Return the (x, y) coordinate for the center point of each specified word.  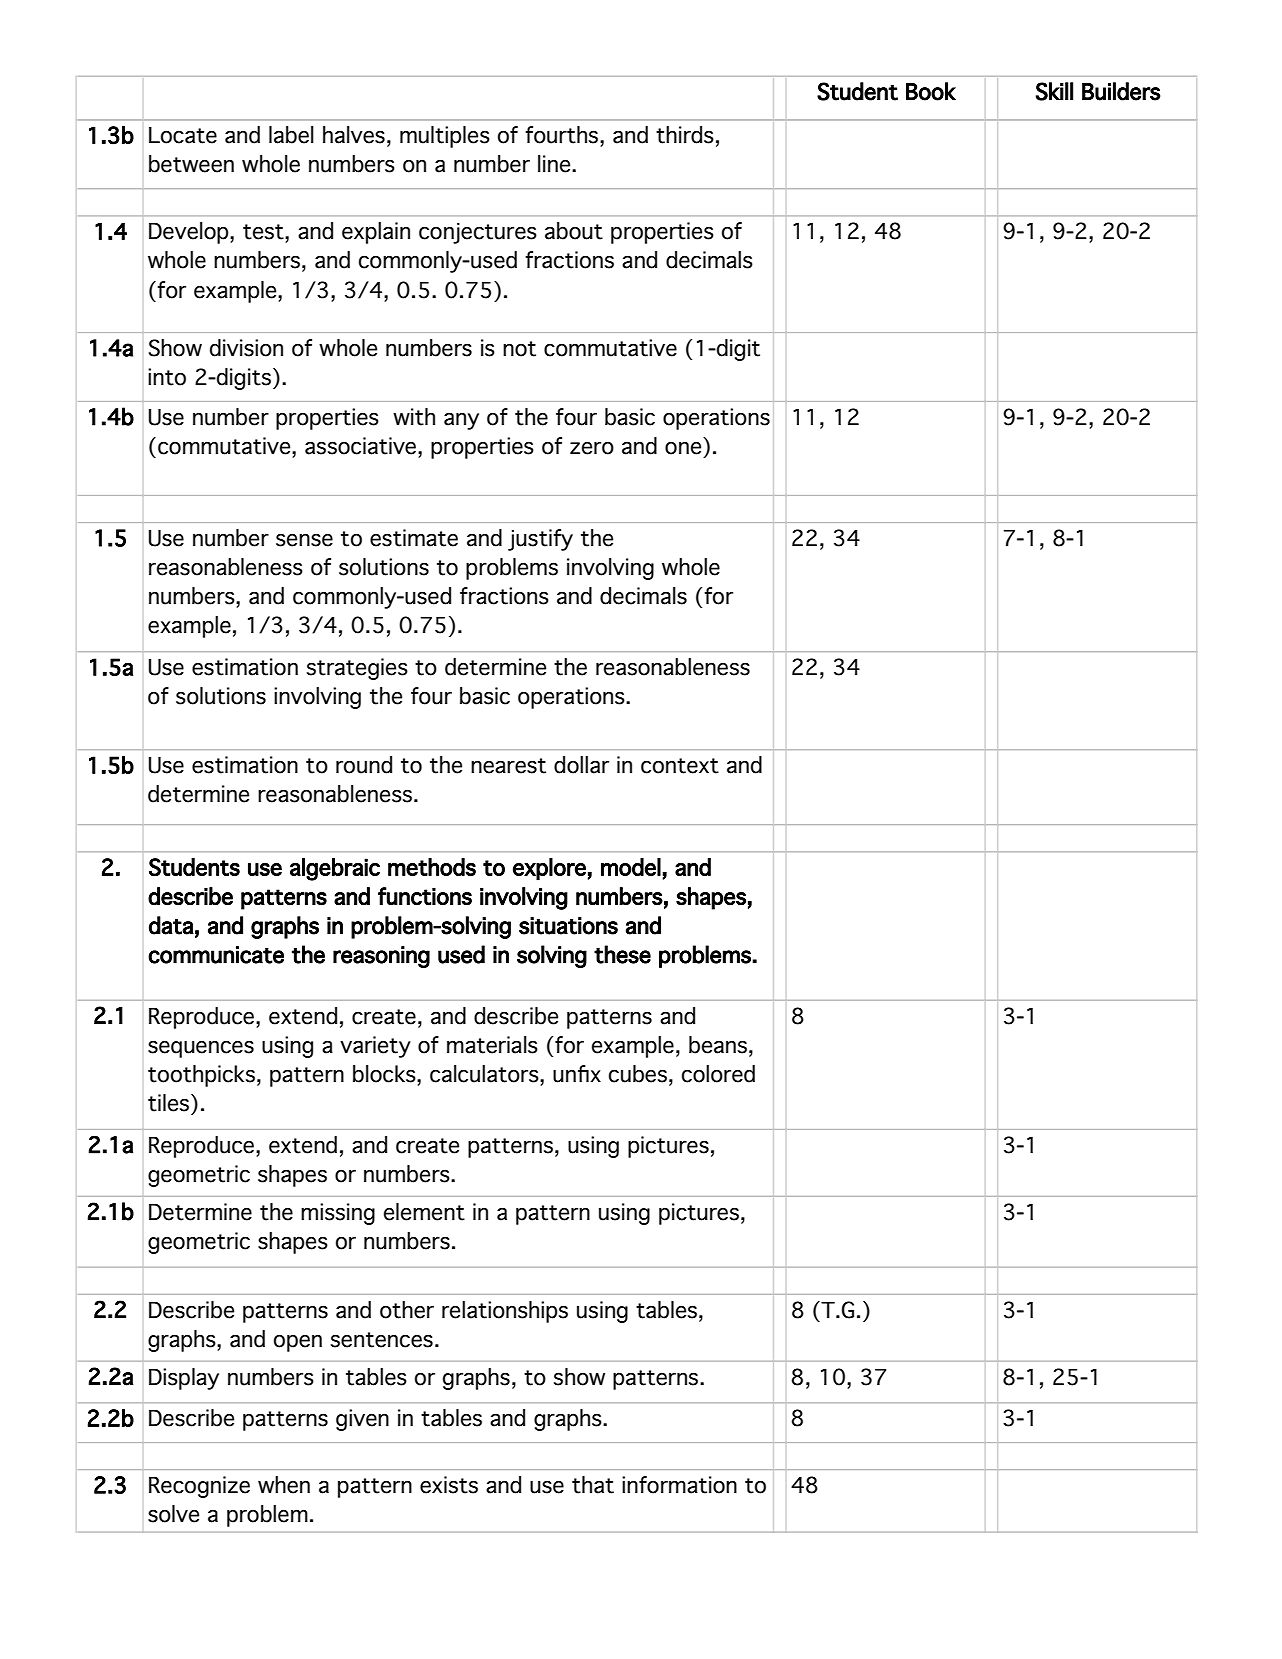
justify (540, 540)
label (291, 135)
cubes (638, 1074)
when (284, 1485)
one (683, 448)
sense (304, 540)
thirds (685, 135)
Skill (1054, 91)
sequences (201, 1049)
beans (718, 1045)
